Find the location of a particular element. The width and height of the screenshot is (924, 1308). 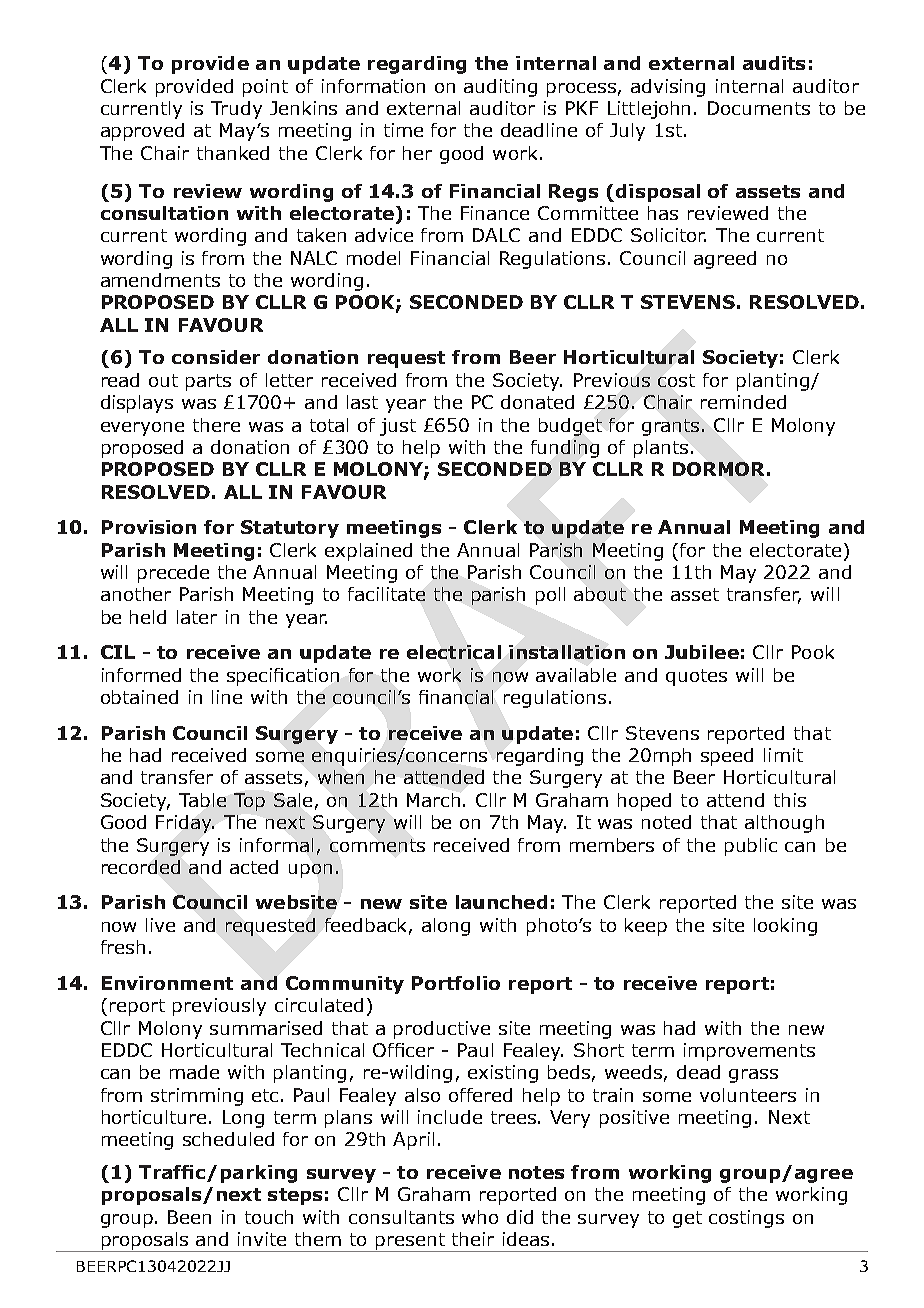

advising is located at coordinates (668, 88).
